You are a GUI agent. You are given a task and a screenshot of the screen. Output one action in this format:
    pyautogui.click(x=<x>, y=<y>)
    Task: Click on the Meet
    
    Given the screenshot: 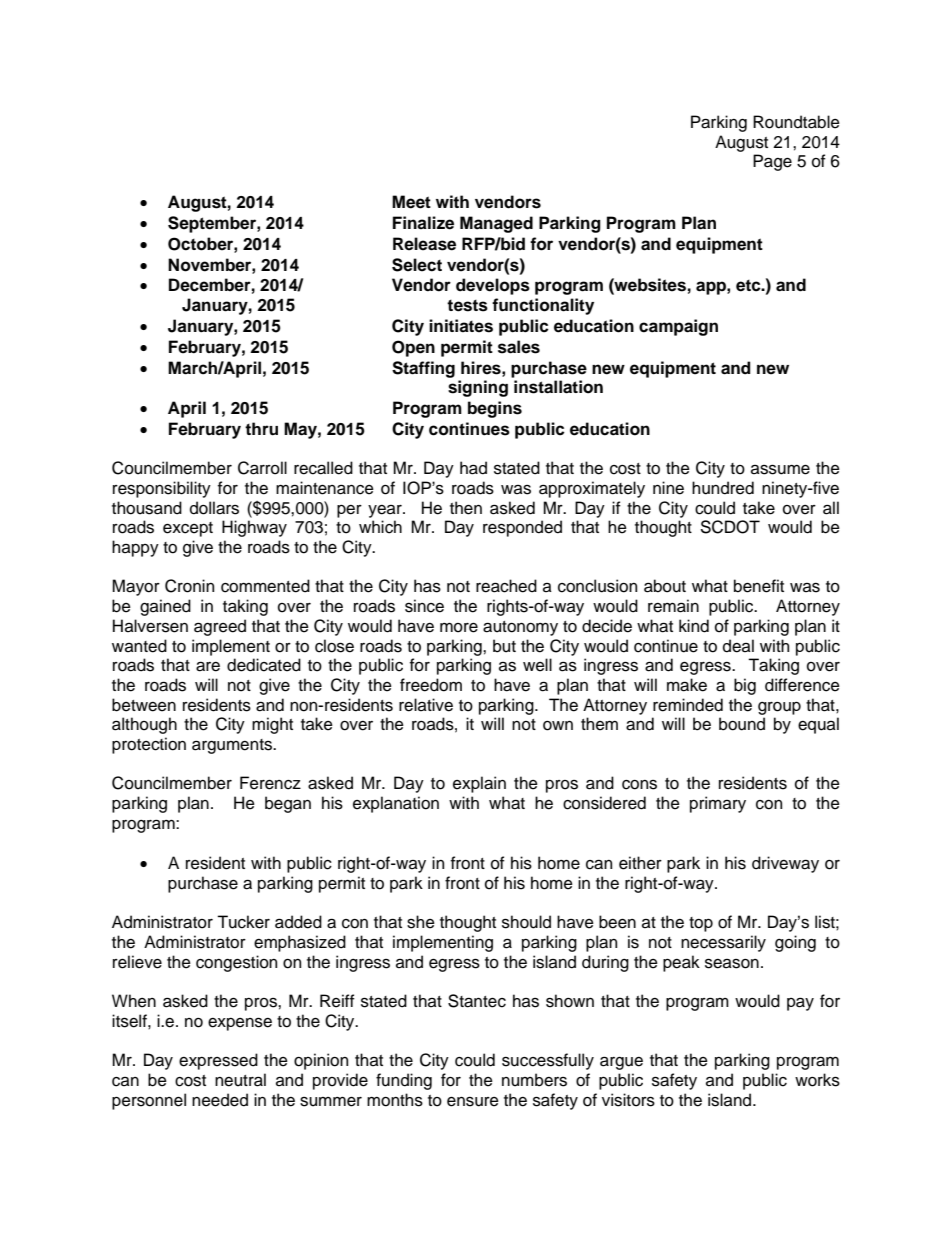 What is the action you would take?
    pyautogui.click(x=411, y=202)
